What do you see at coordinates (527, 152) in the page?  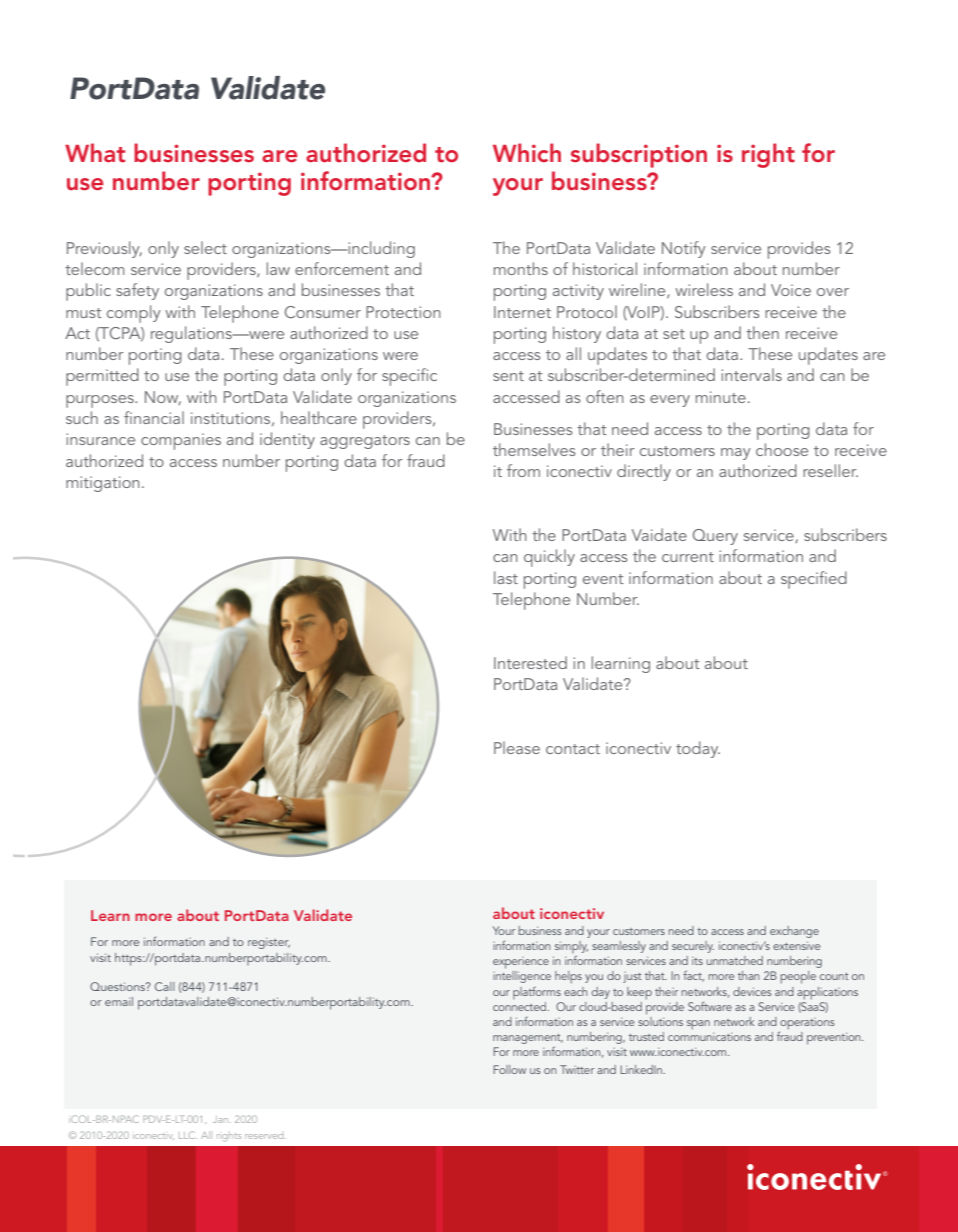 I see `Which` at bounding box center [527, 152].
